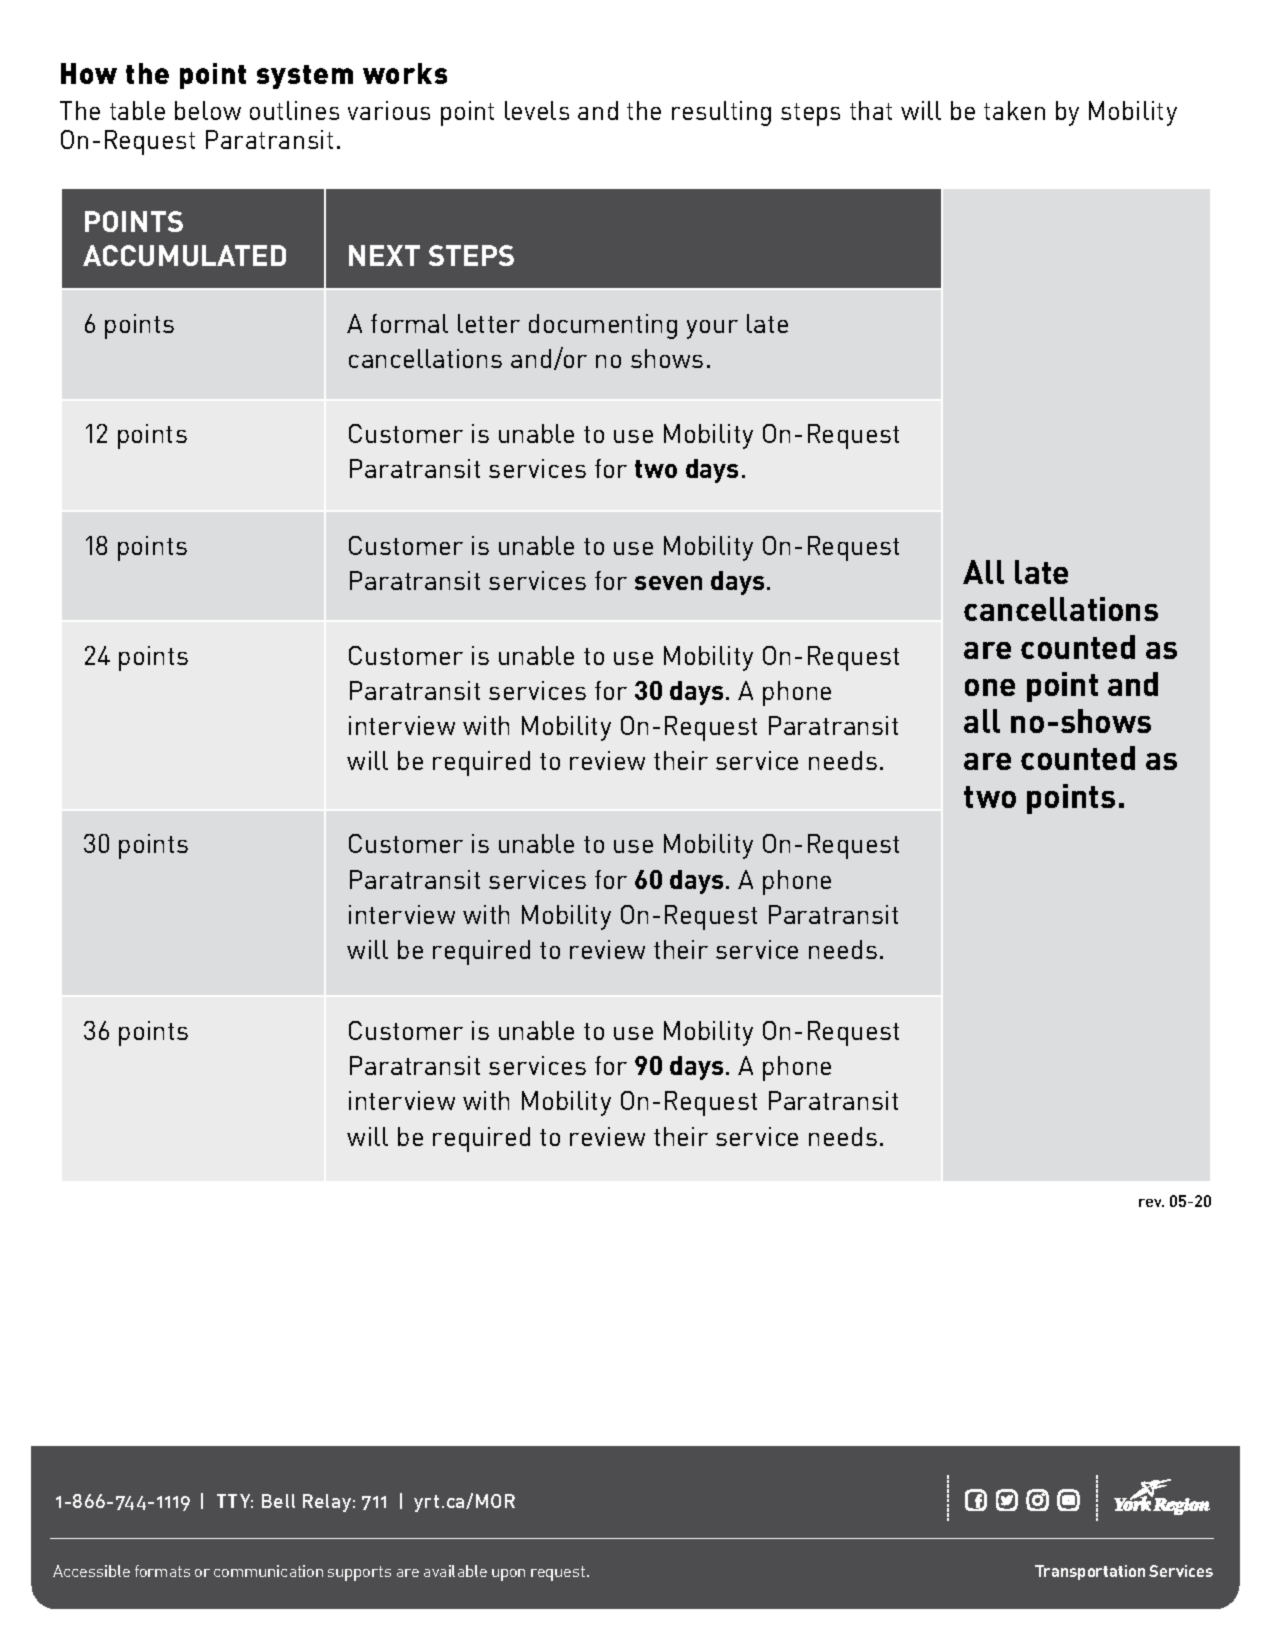 The image size is (1267, 1640). What do you see at coordinates (1014, 110) in the screenshot?
I see `taken` at bounding box center [1014, 110].
